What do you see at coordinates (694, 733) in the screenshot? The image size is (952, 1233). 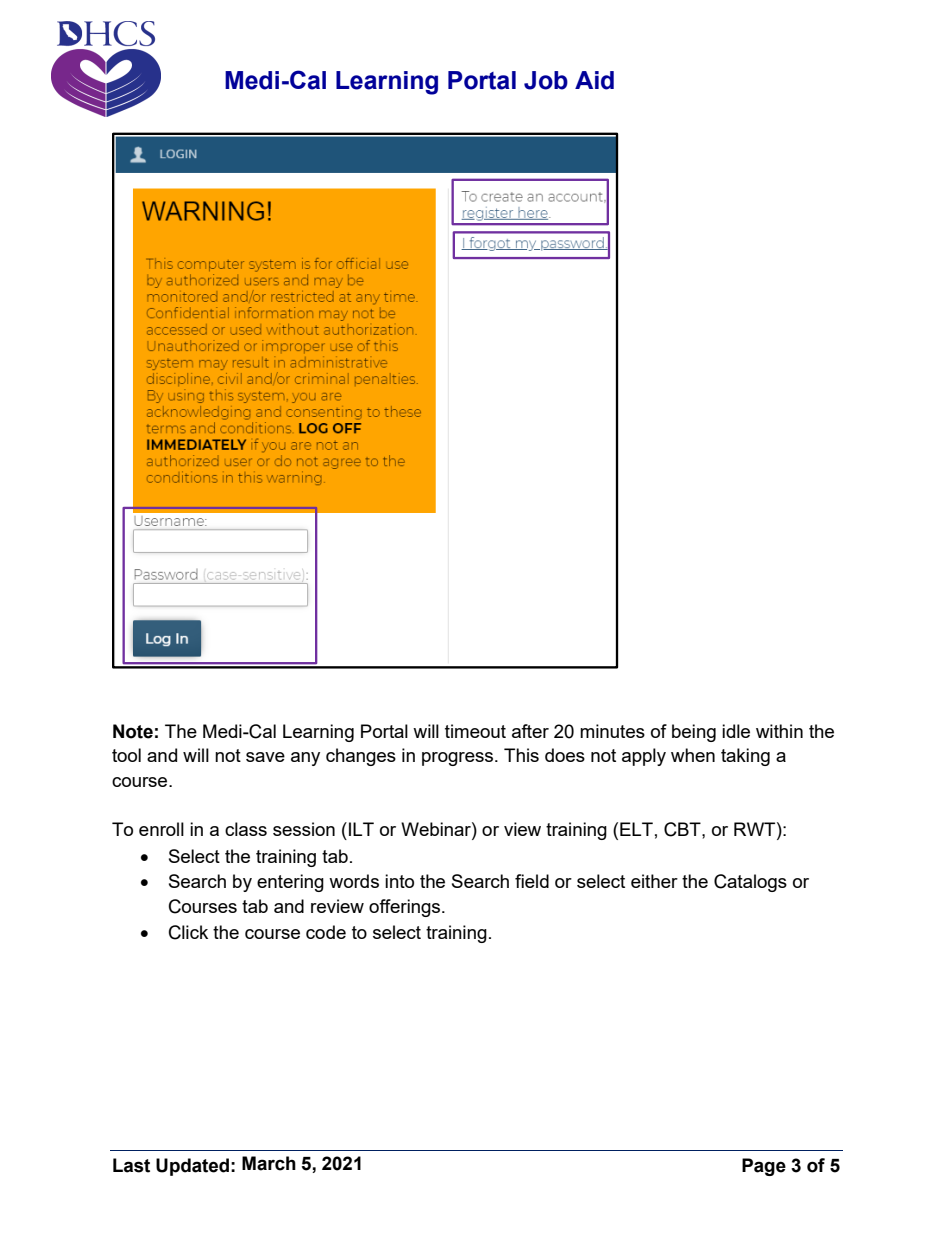 I see `being` at bounding box center [694, 733].
